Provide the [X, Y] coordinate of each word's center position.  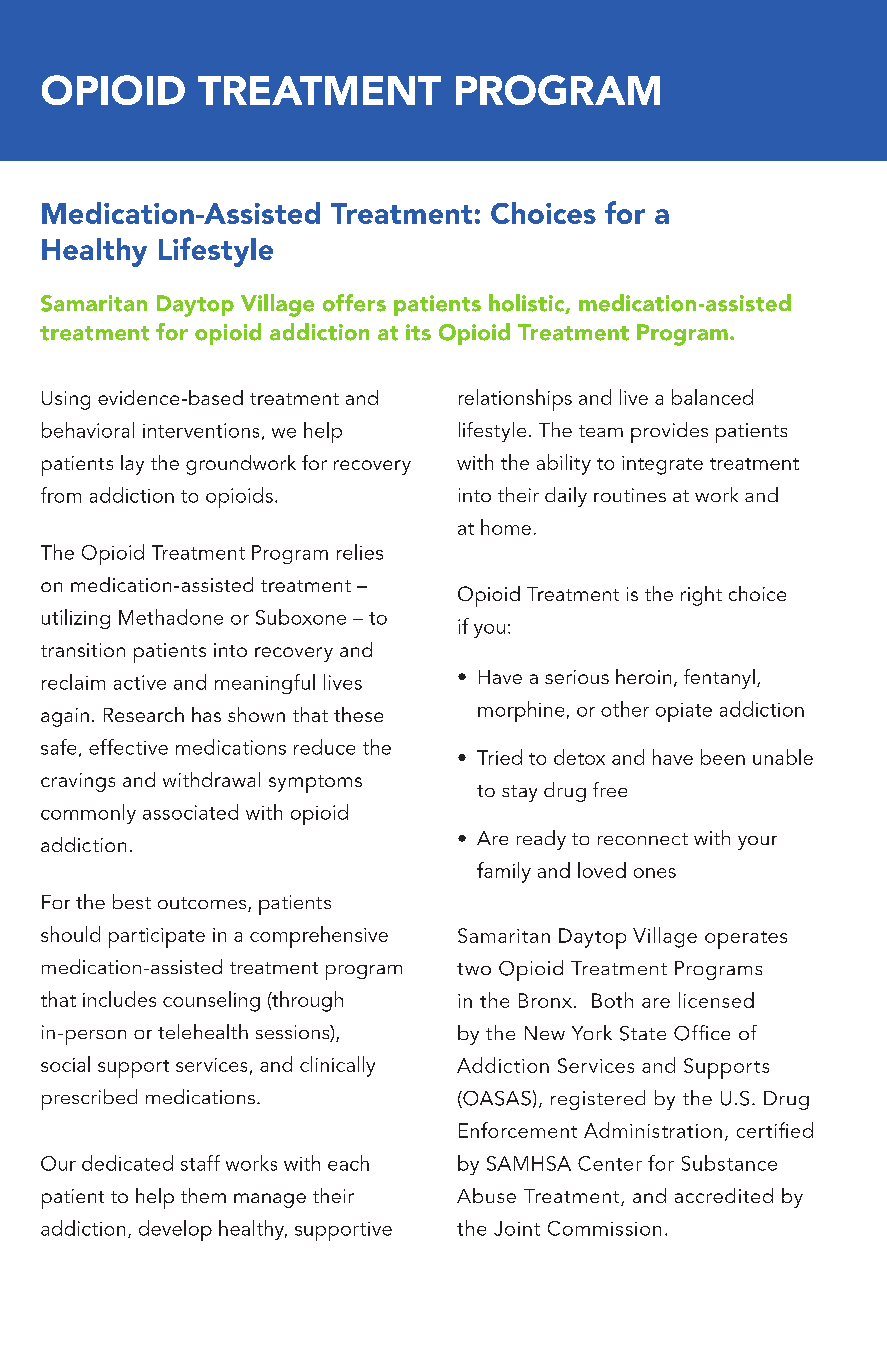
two [474, 969]
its [418, 332]
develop [175, 1230]
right [701, 596]
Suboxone [301, 617]
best [132, 901]
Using [66, 400]
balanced [712, 397]
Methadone [171, 617]
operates [746, 940]
